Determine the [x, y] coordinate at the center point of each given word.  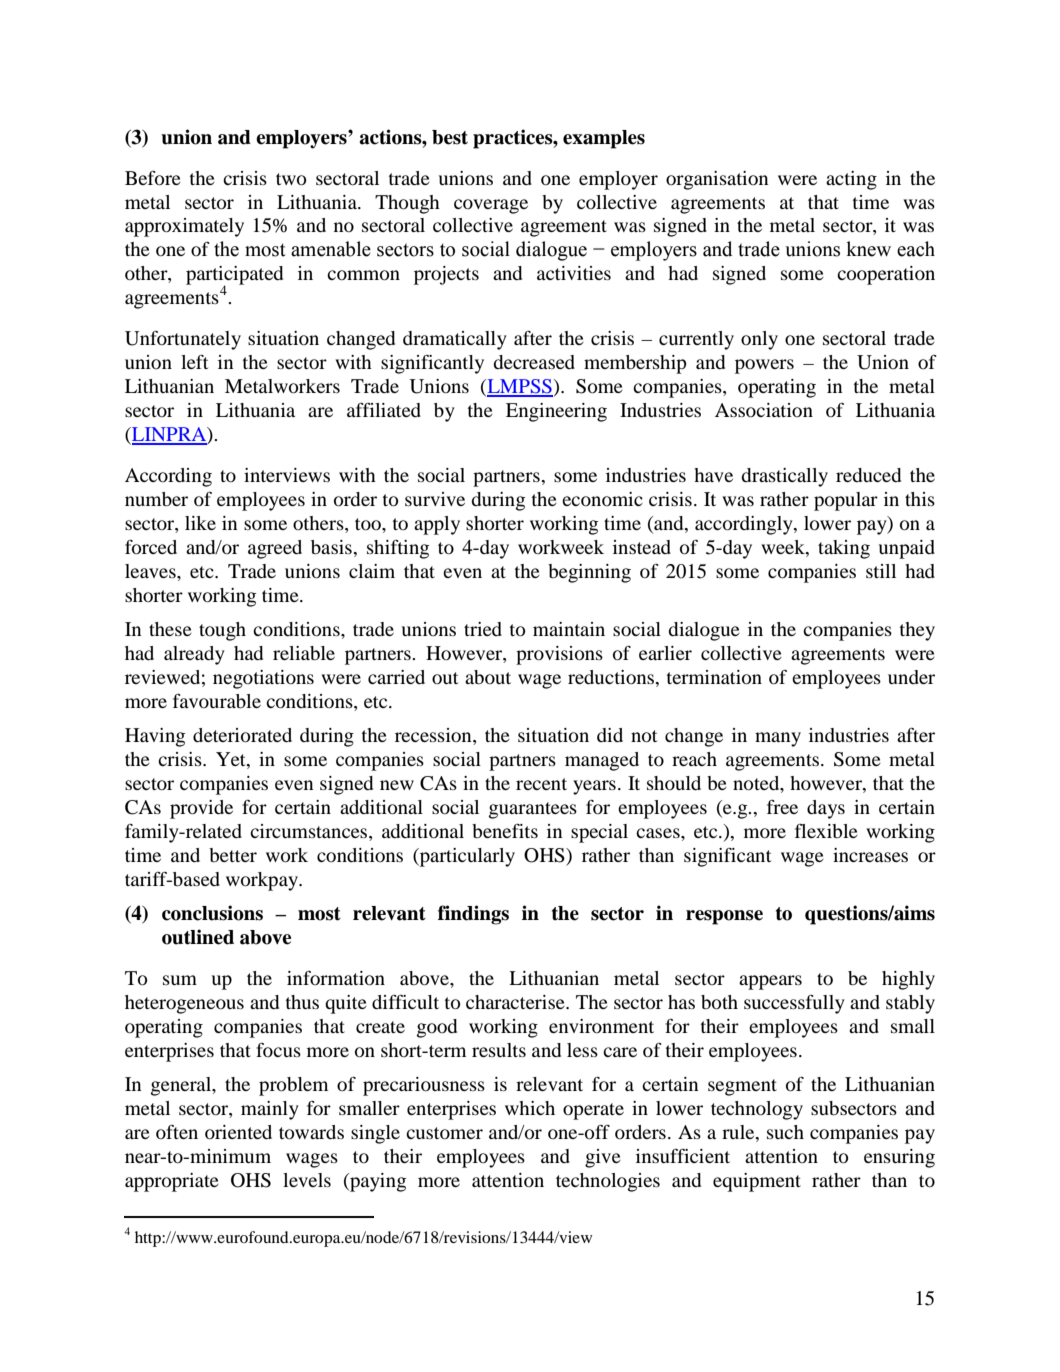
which [530, 1108]
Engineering [556, 412]
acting [851, 180]
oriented [238, 1132]
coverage [491, 206]
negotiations [263, 679]
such [785, 1132]
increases [870, 855]
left [194, 362]
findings [473, 915]
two [291, 179]
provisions [559, 655]
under [911, 677]
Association [764, 410]
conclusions [212, 913]
